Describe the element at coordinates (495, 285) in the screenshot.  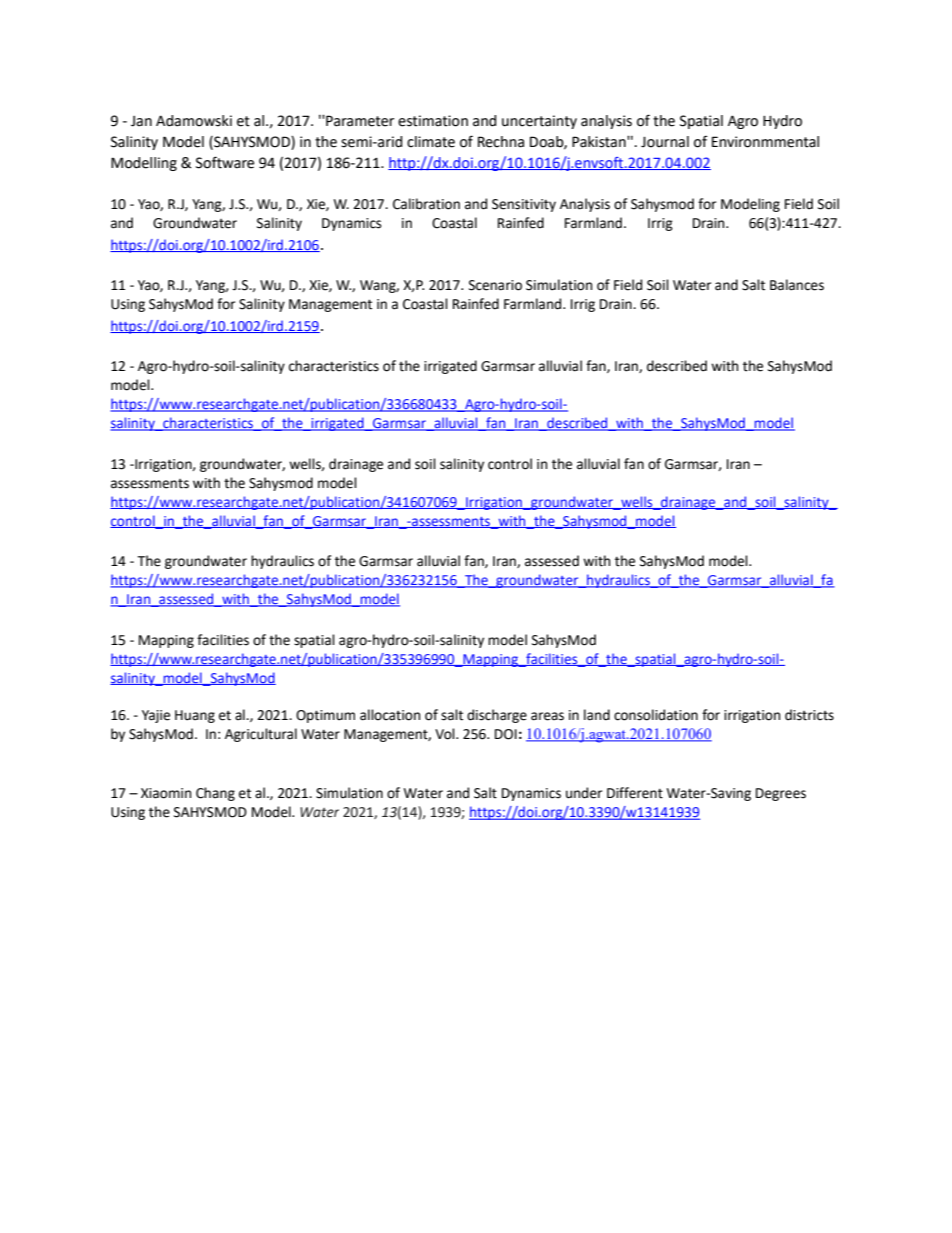
I see `Scenario` at that location.
